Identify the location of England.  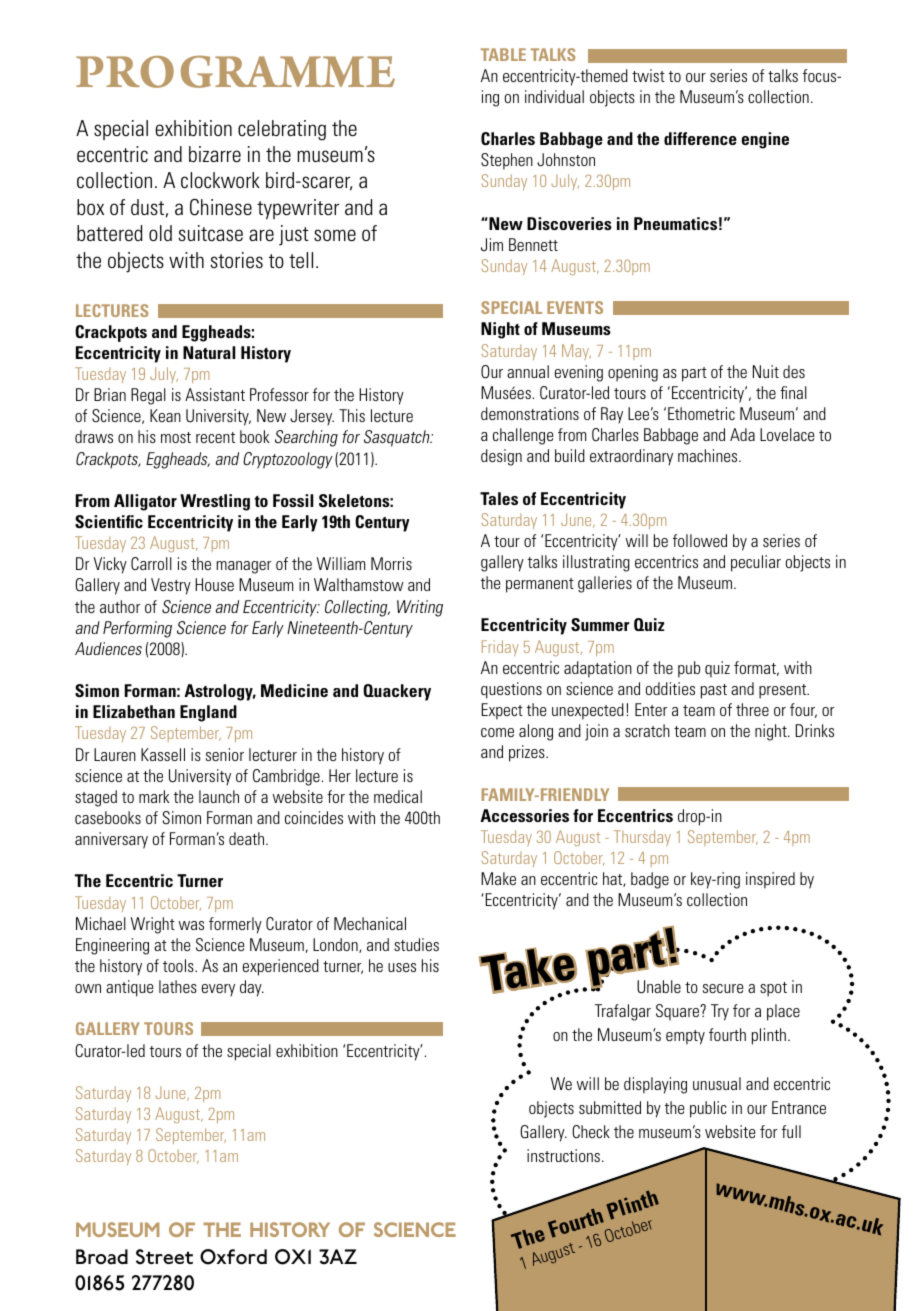
(208, 713).
